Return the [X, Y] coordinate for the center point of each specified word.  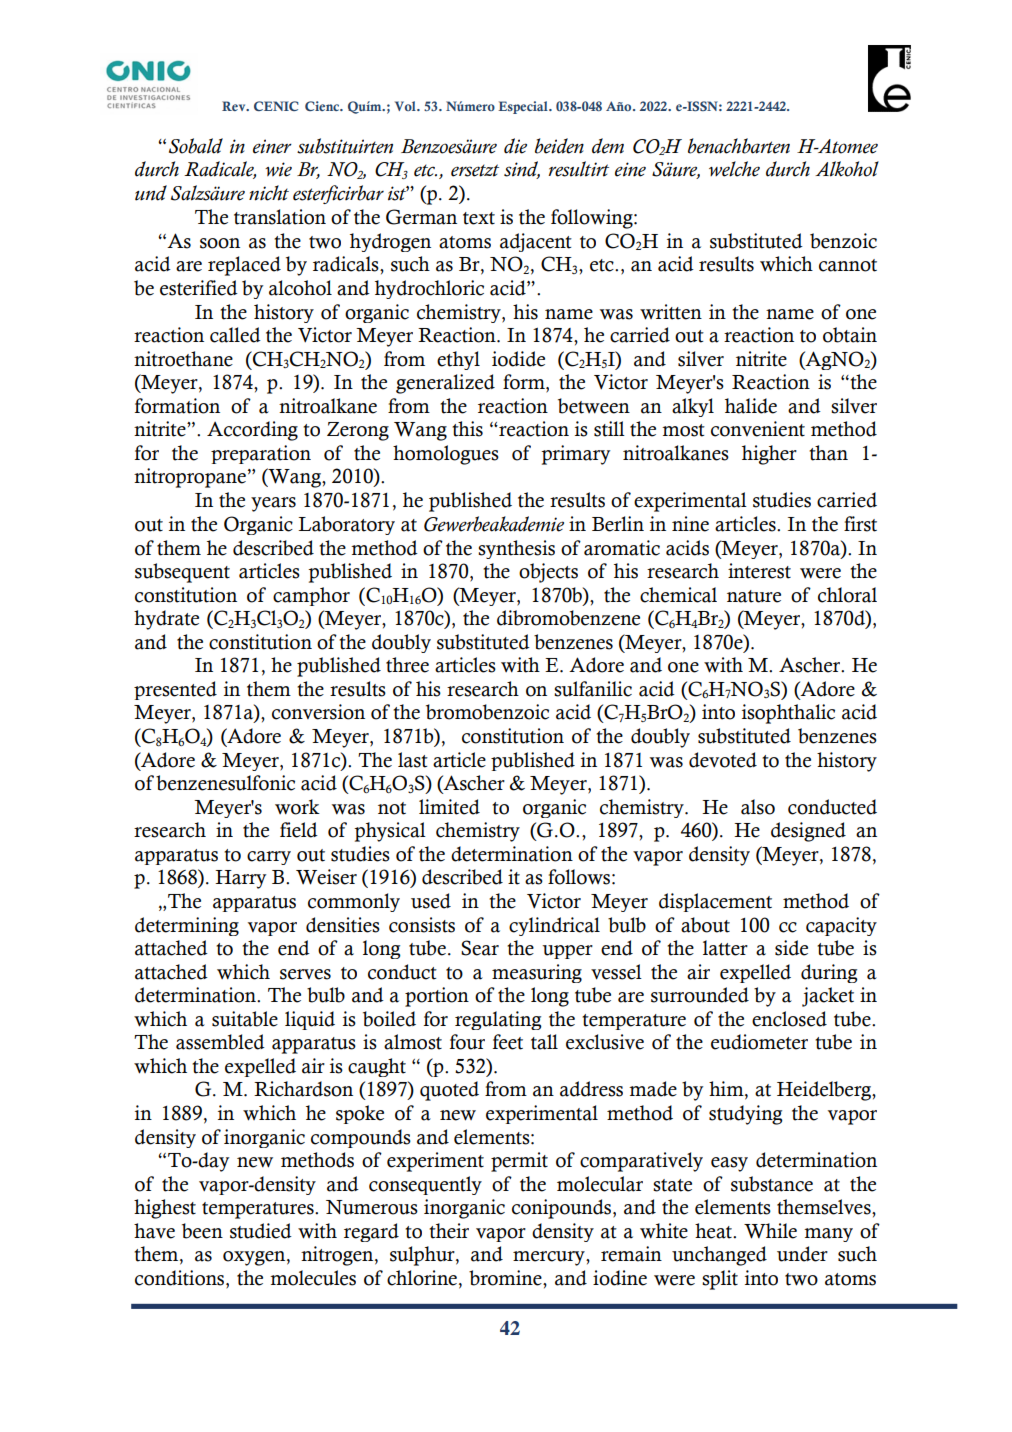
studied [261, 1231]
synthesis [516, 549]
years [273, 504]
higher [769, 455]
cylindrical [554, 926]
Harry [240, 879]
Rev [235, 106]
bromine [506, 1278]
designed [808, 832]
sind [522, 170]
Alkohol [847, 169]
